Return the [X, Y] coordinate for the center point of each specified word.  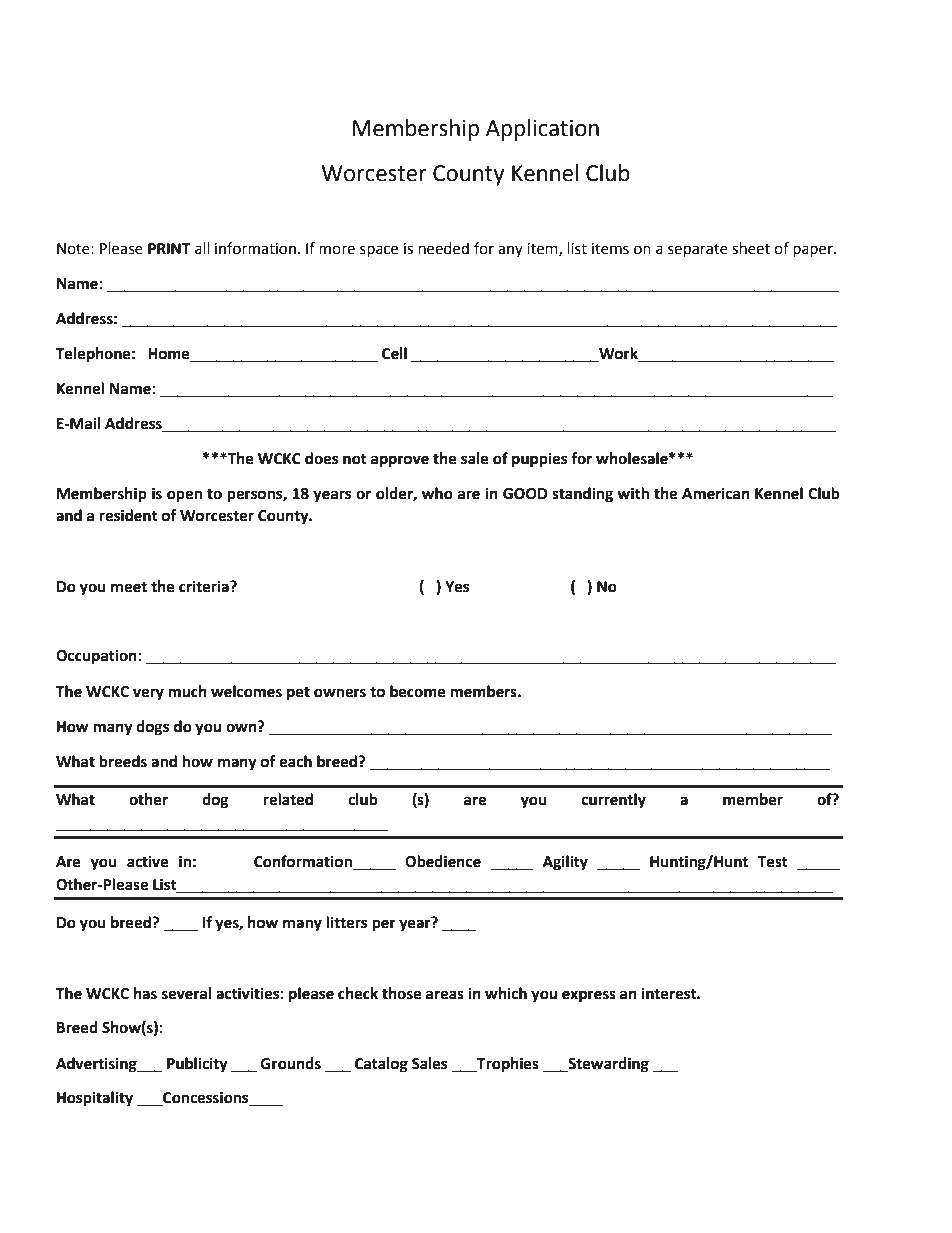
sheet [751, 248]
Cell [394, 353]
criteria [205, 586]
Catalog [381, 1065]
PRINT [169, 248]
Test [772, 862]
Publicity [197, 1065]
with [633, 493]
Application [542, 130]
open [184, 496]
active [148, 861]
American [716, 493]
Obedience [443, 861]
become [418, 691]
